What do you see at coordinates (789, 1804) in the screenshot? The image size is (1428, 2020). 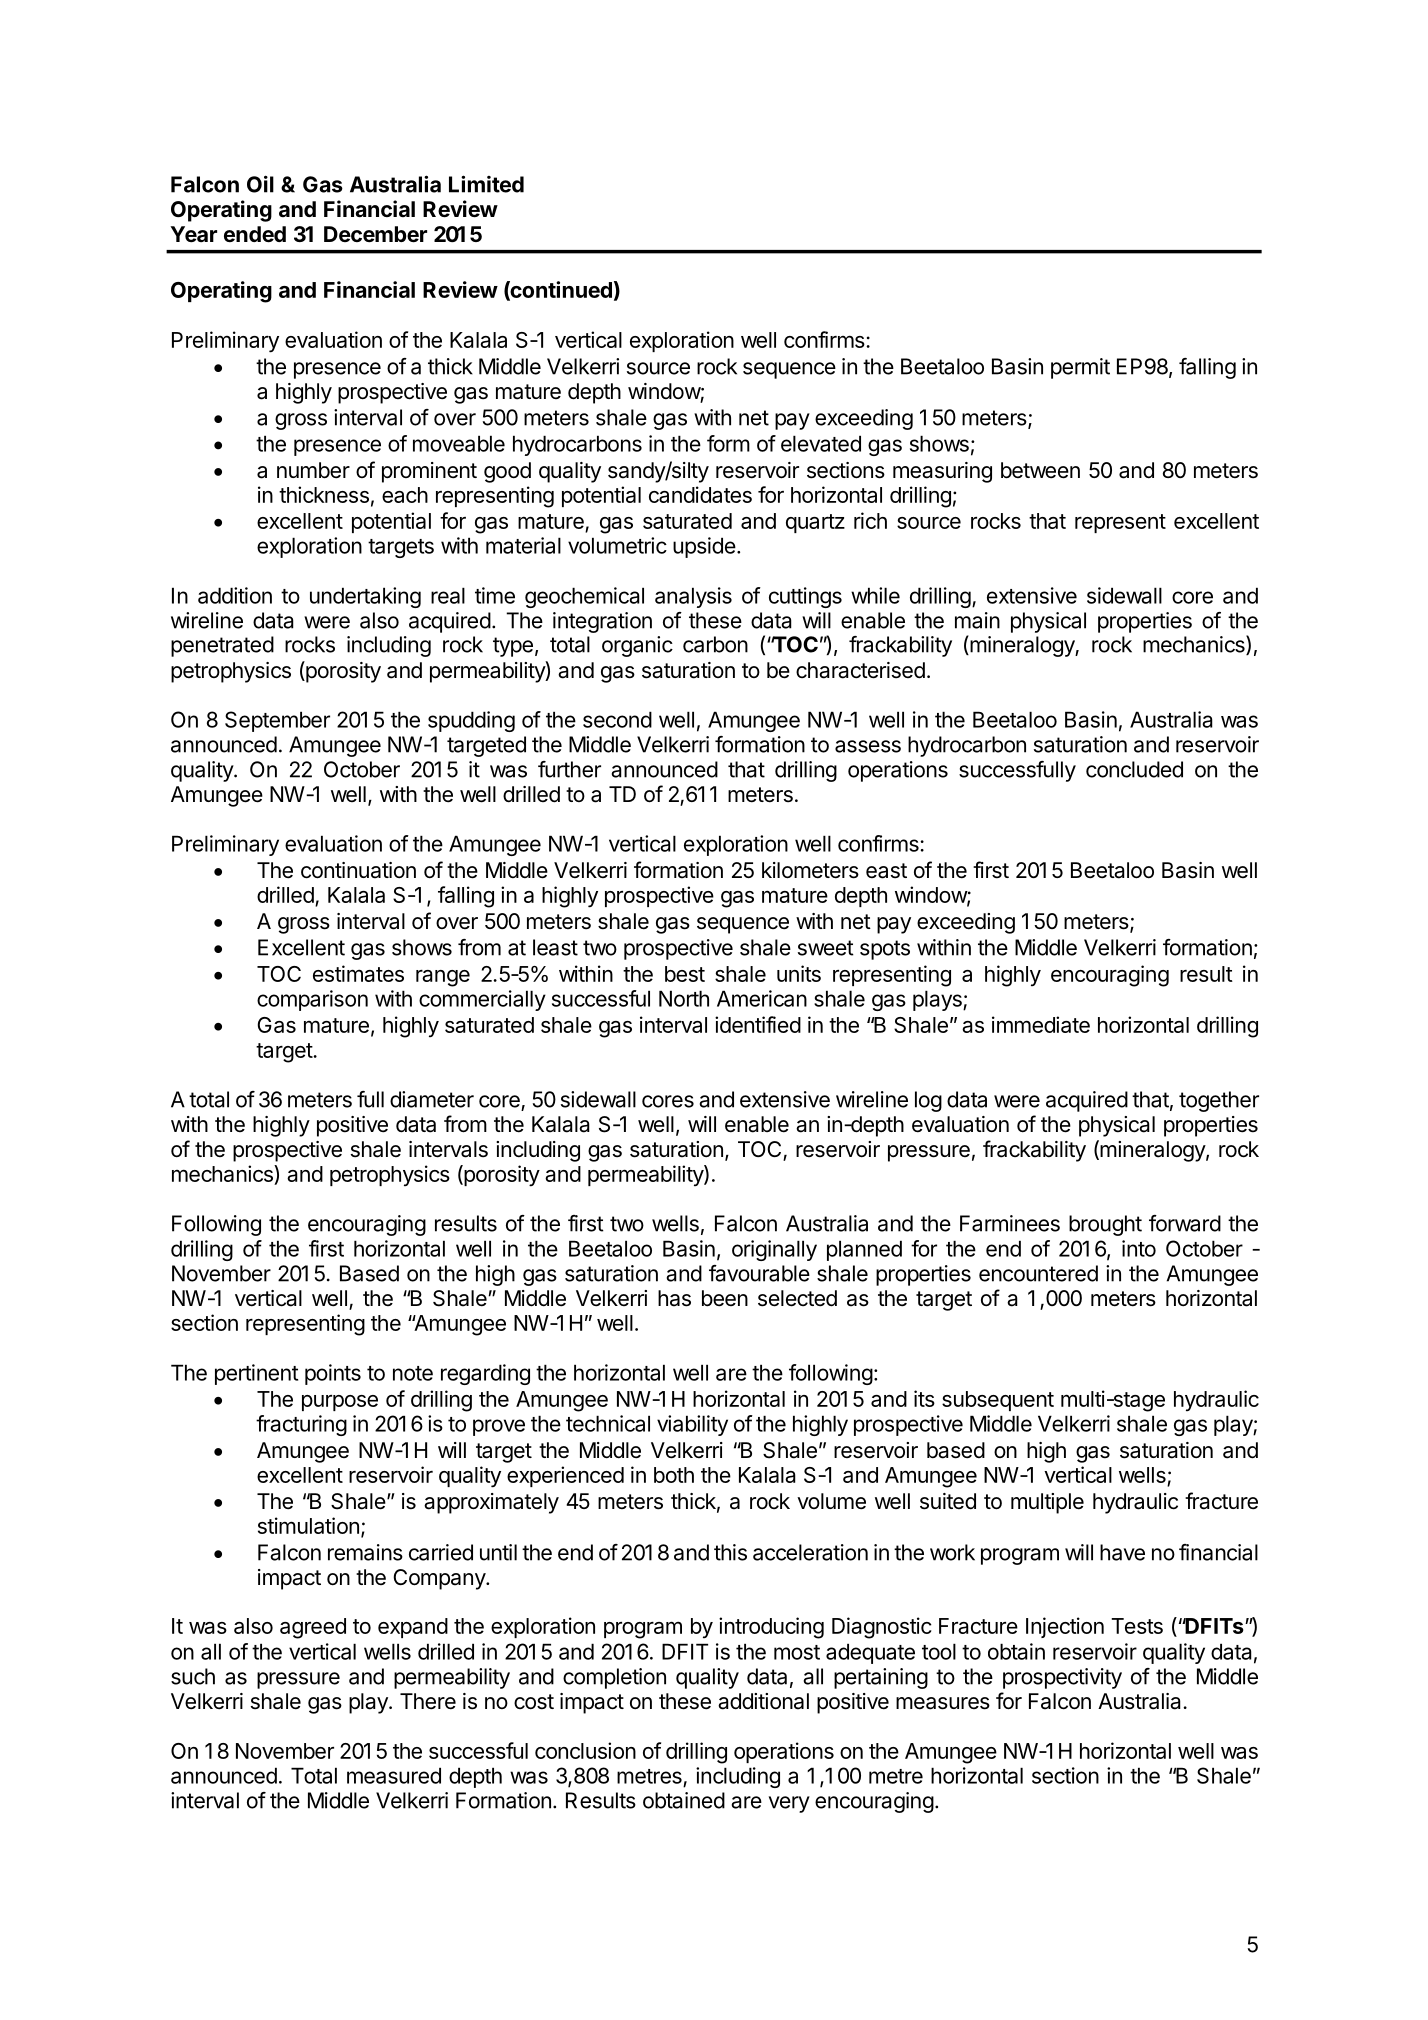 I see `very` at bounding box center [789, 1804].
